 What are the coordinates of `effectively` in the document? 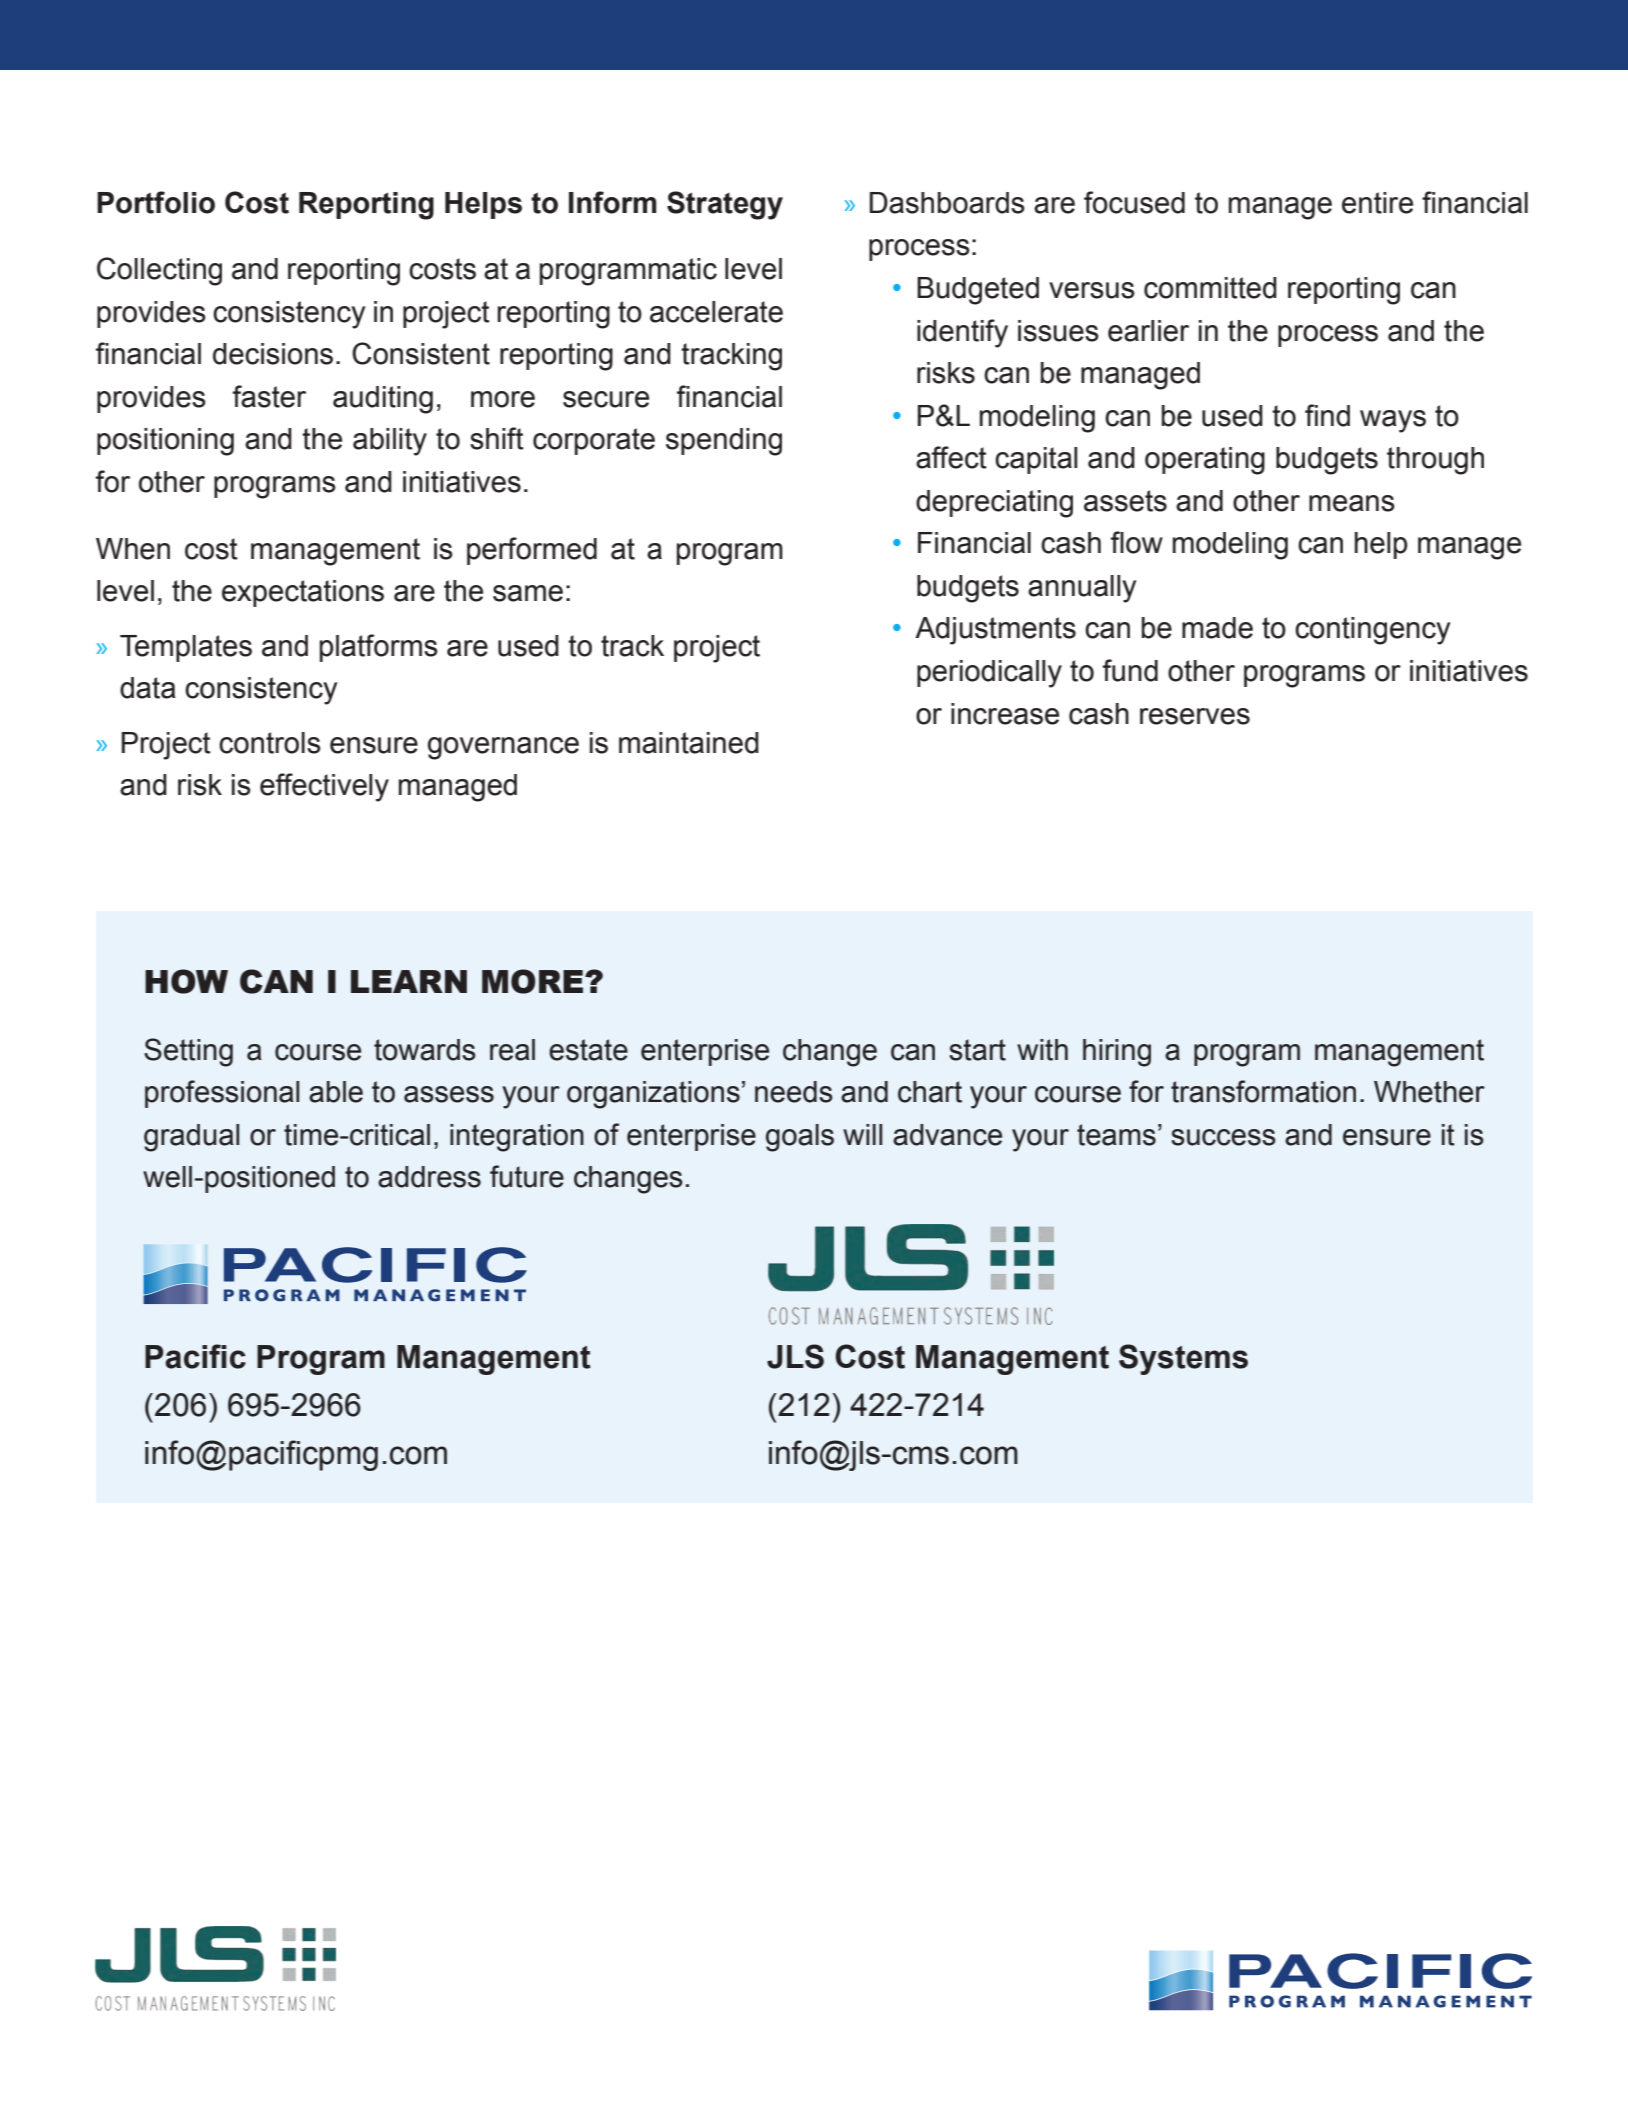 It's located at (324, 787).
